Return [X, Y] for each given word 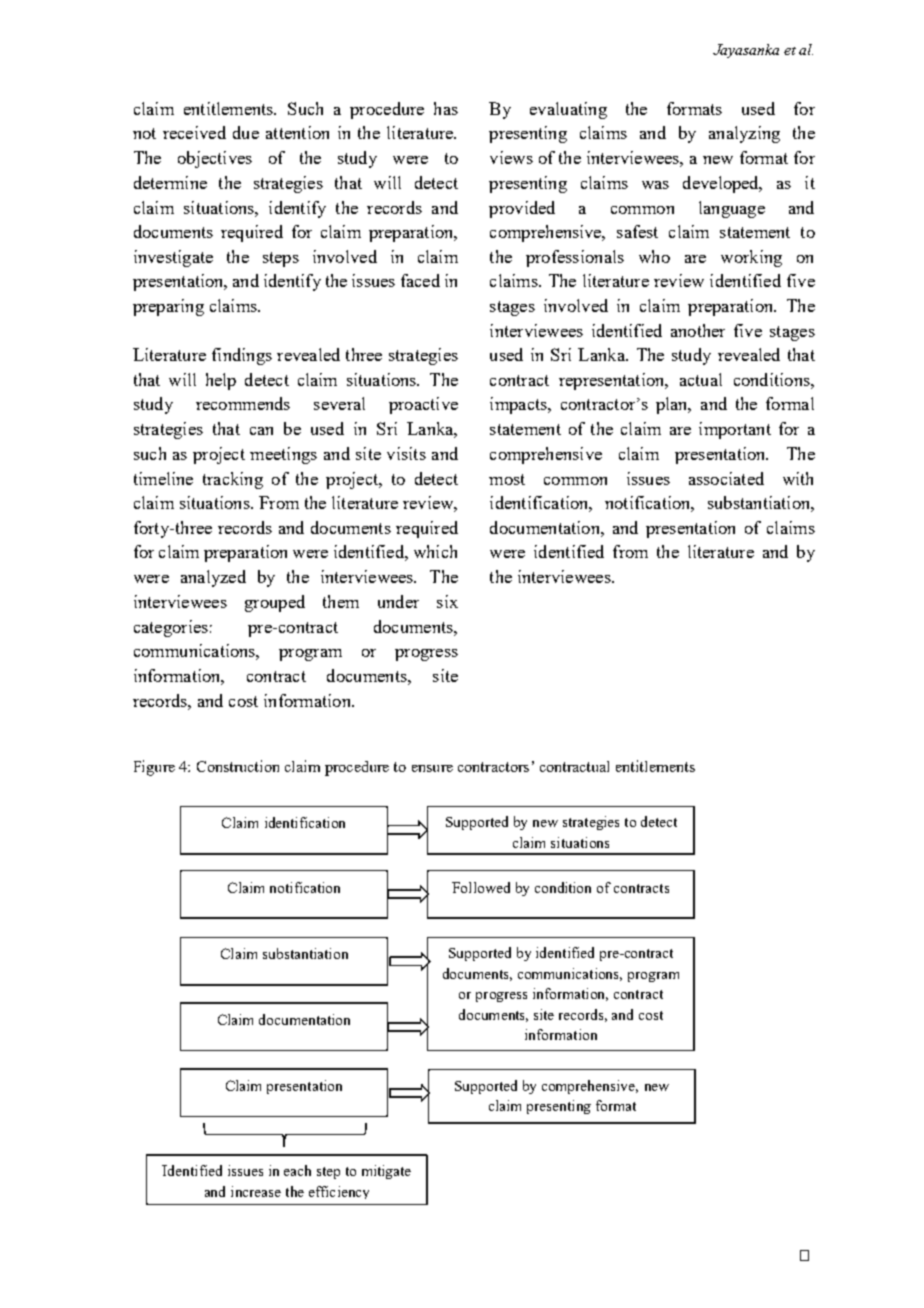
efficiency [339, 1192]
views [511, 157]
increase [256, 1191]
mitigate [386, 1172]
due [246, 132]
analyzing [744, 134]
